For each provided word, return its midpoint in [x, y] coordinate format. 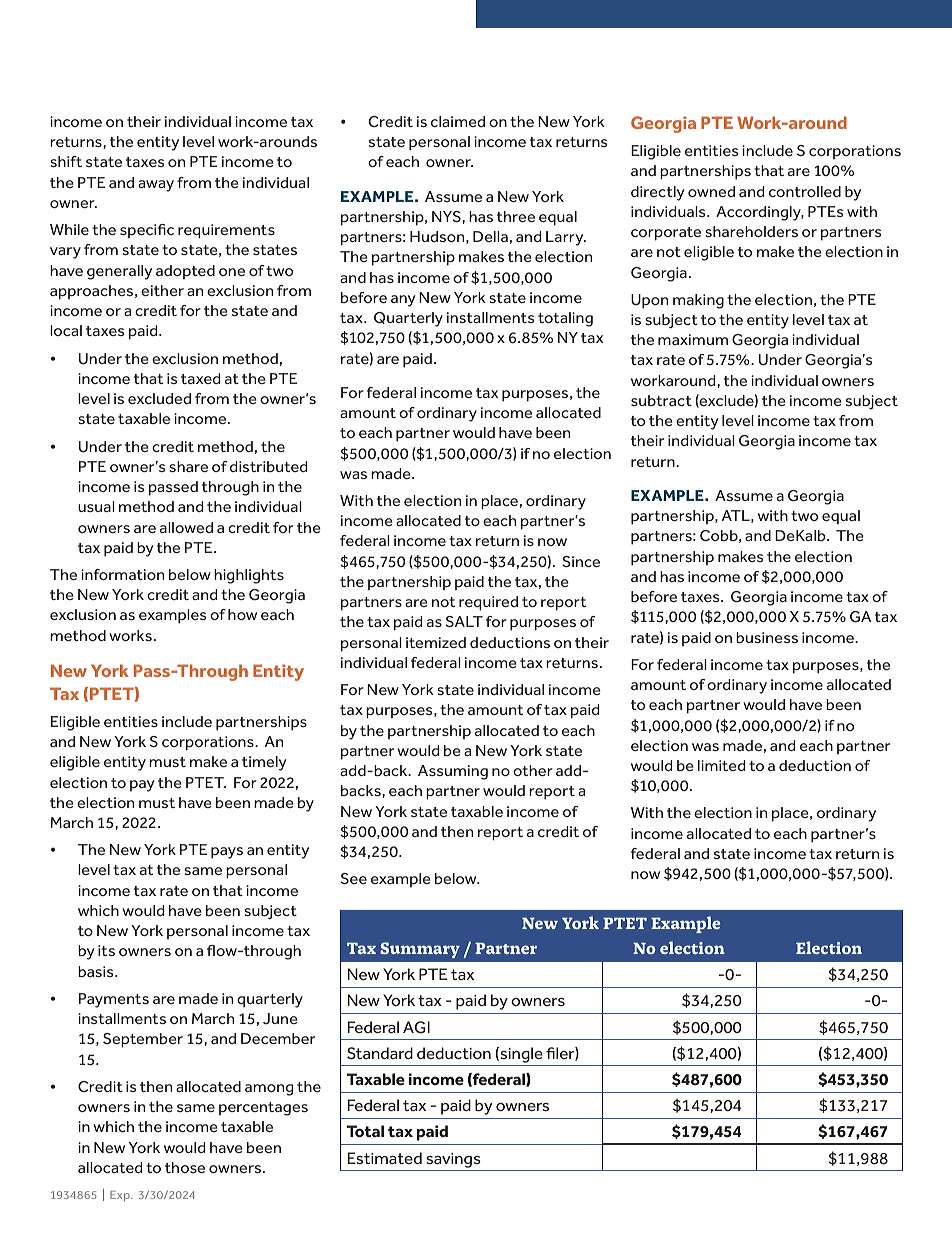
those [185, 1167]
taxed [200, 378]
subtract [661, 400]
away [156, 186]
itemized [436, 642]
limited [721, 765]
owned [711, 191]
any [403, 301]
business [767, 637]
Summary [420, 950]
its [106, 950]
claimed [458, 121]
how [242, 614]
